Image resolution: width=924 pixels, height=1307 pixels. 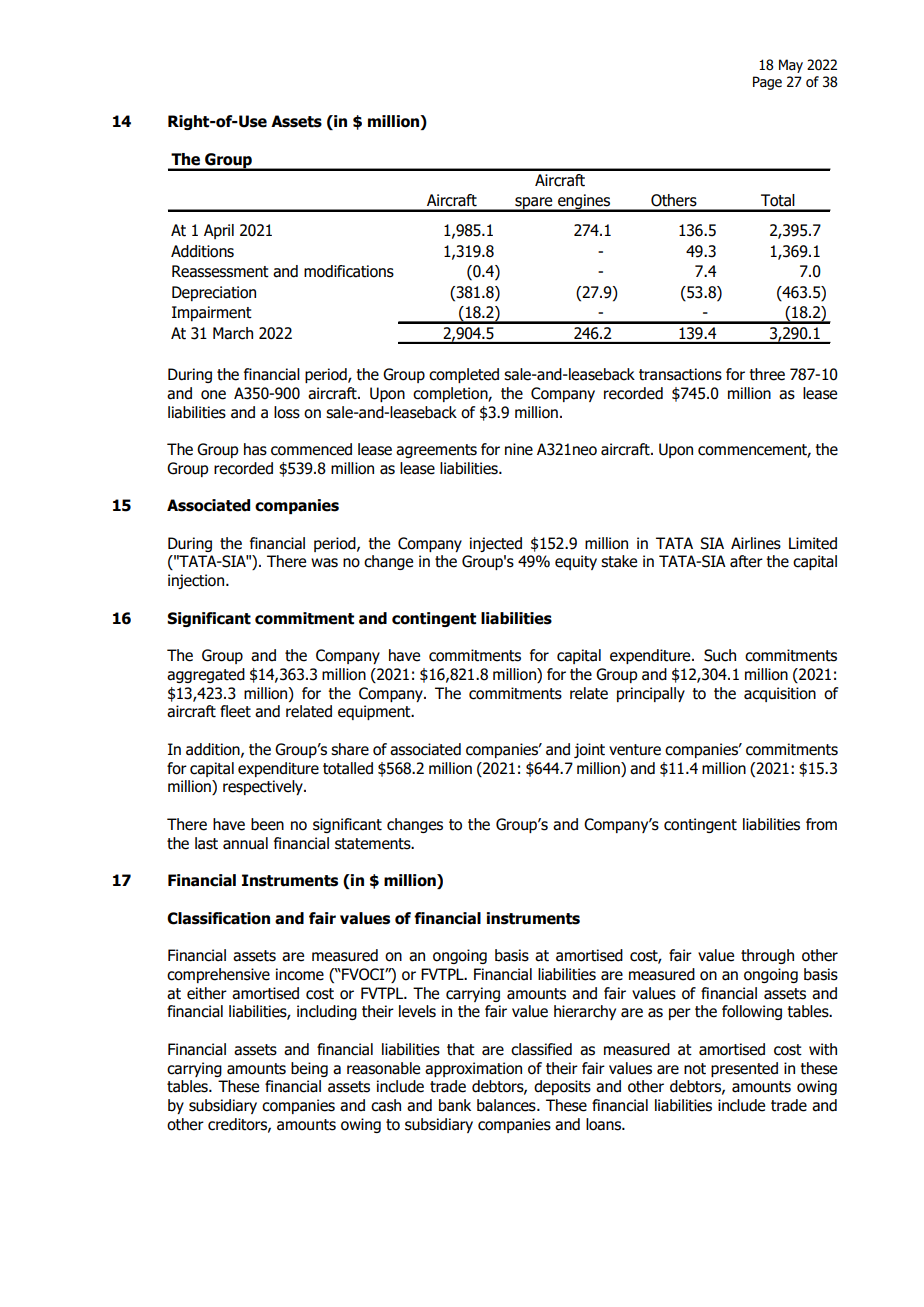 What do you see at coordinates (287, 412) in the screenshot?
I see `loss` at bounding box center [287, 412].
